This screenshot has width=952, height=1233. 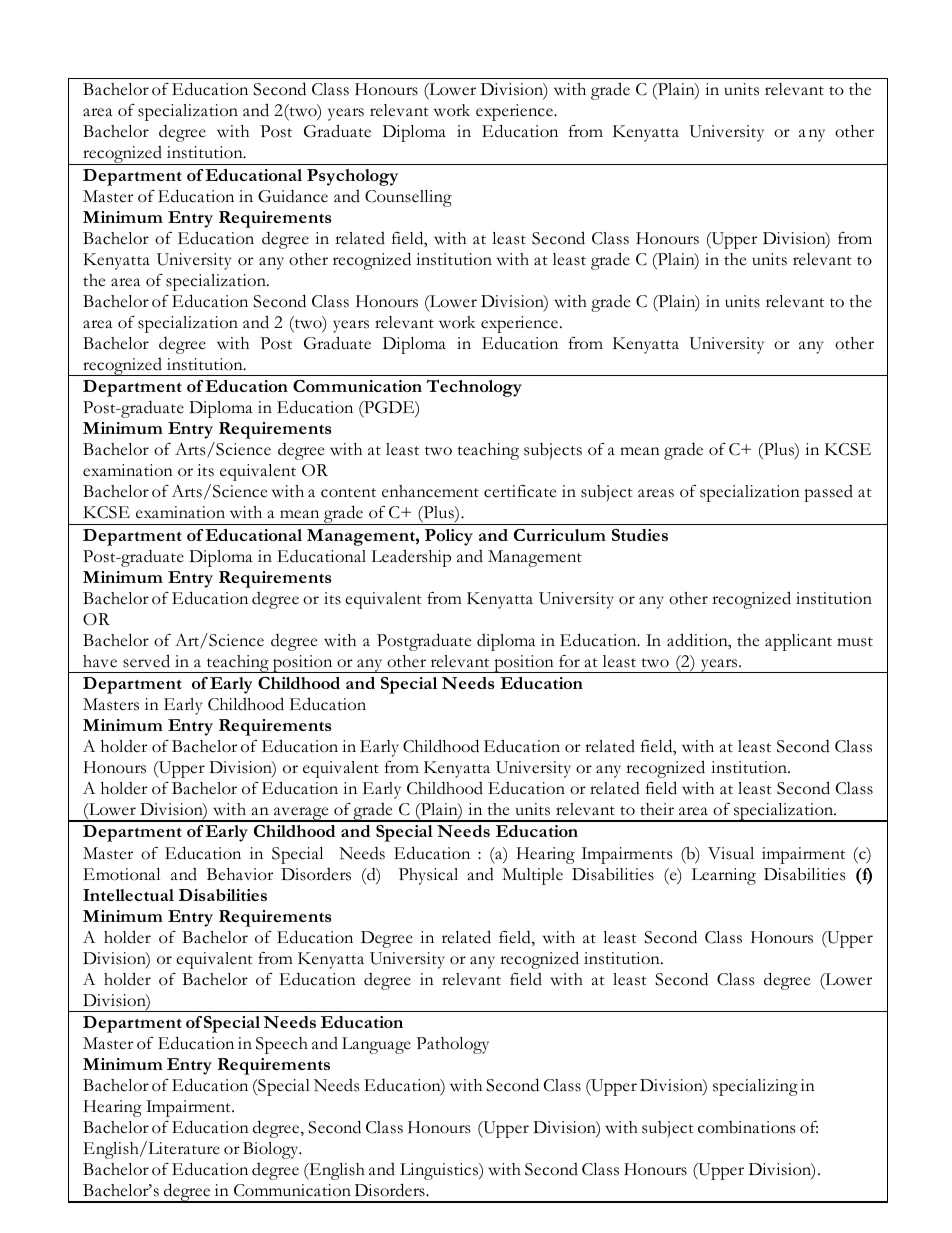 I want to click on Policy, so click(x=449, y=537).
